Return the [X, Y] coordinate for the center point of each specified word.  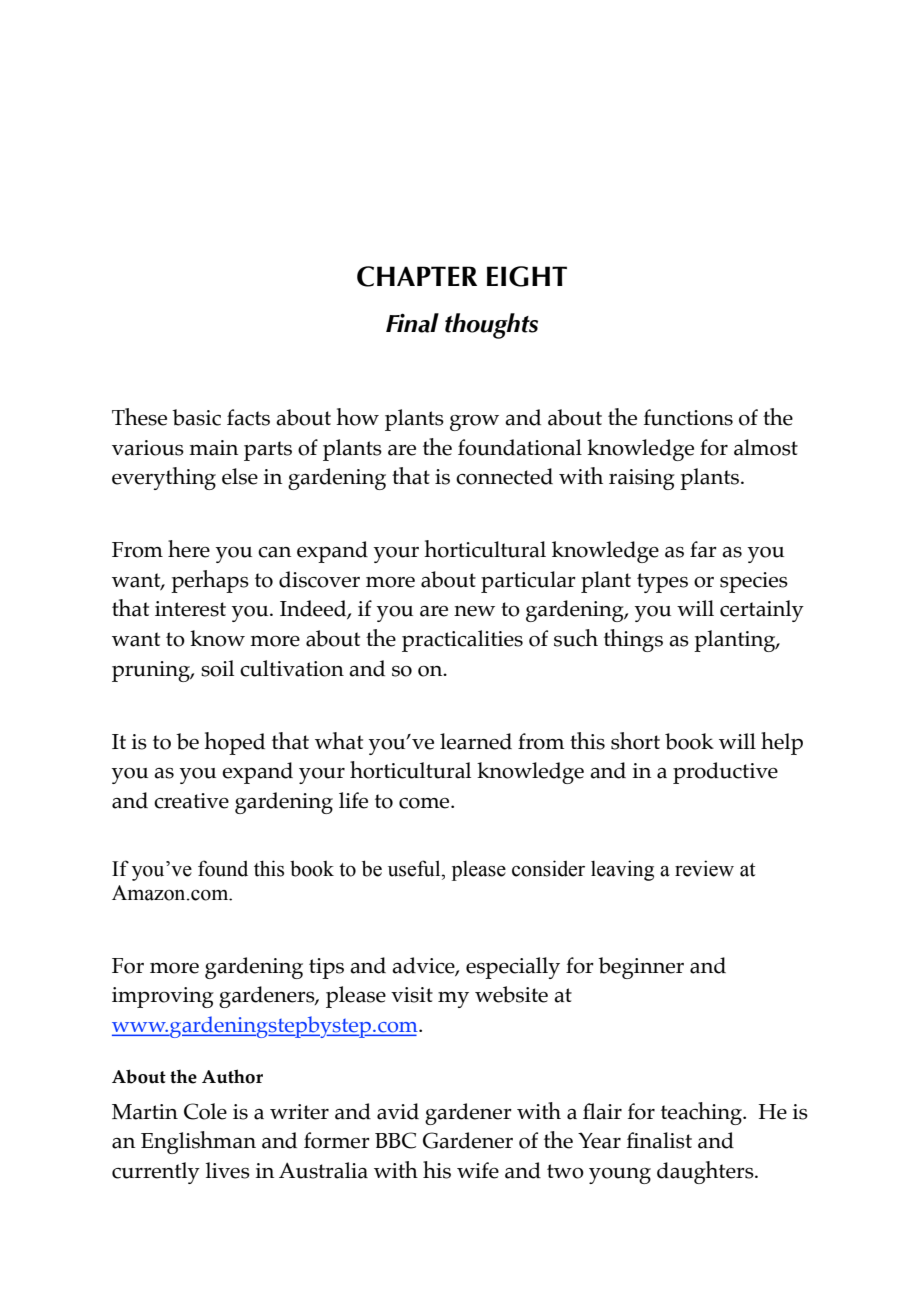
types [662, 583]
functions [688, 417]
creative [191, 801]
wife [478, 1170]
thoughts [491, 326]
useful [415, 868]
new [474, 611]
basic [196, 417]
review [704, 868]
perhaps [210, 581]
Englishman [198, 1142]
